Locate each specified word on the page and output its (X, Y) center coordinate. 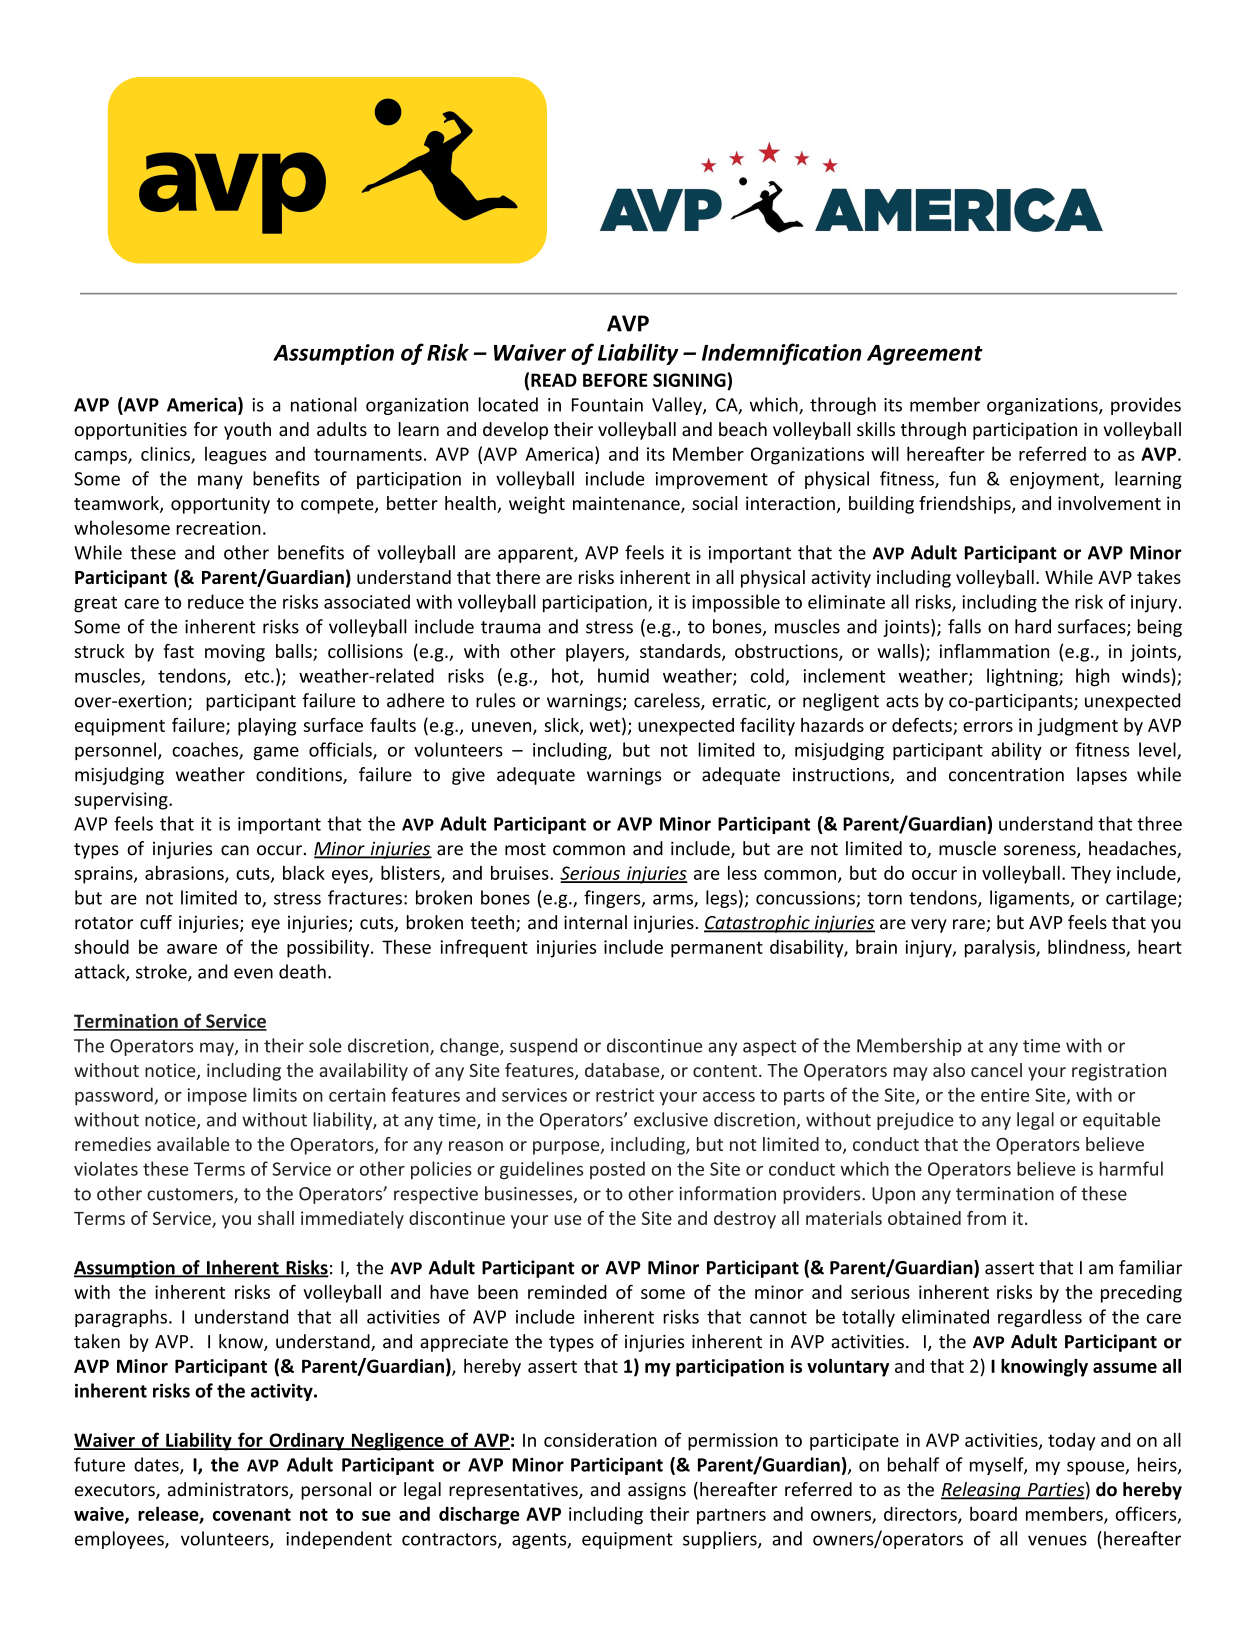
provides (1146, 406)
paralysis (1001, 948)
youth (247, 431)
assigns (657, 1491)
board (993, 1513)
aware (192, 949)
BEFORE (615, 380)
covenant (252, 1514)
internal (595, 922)
